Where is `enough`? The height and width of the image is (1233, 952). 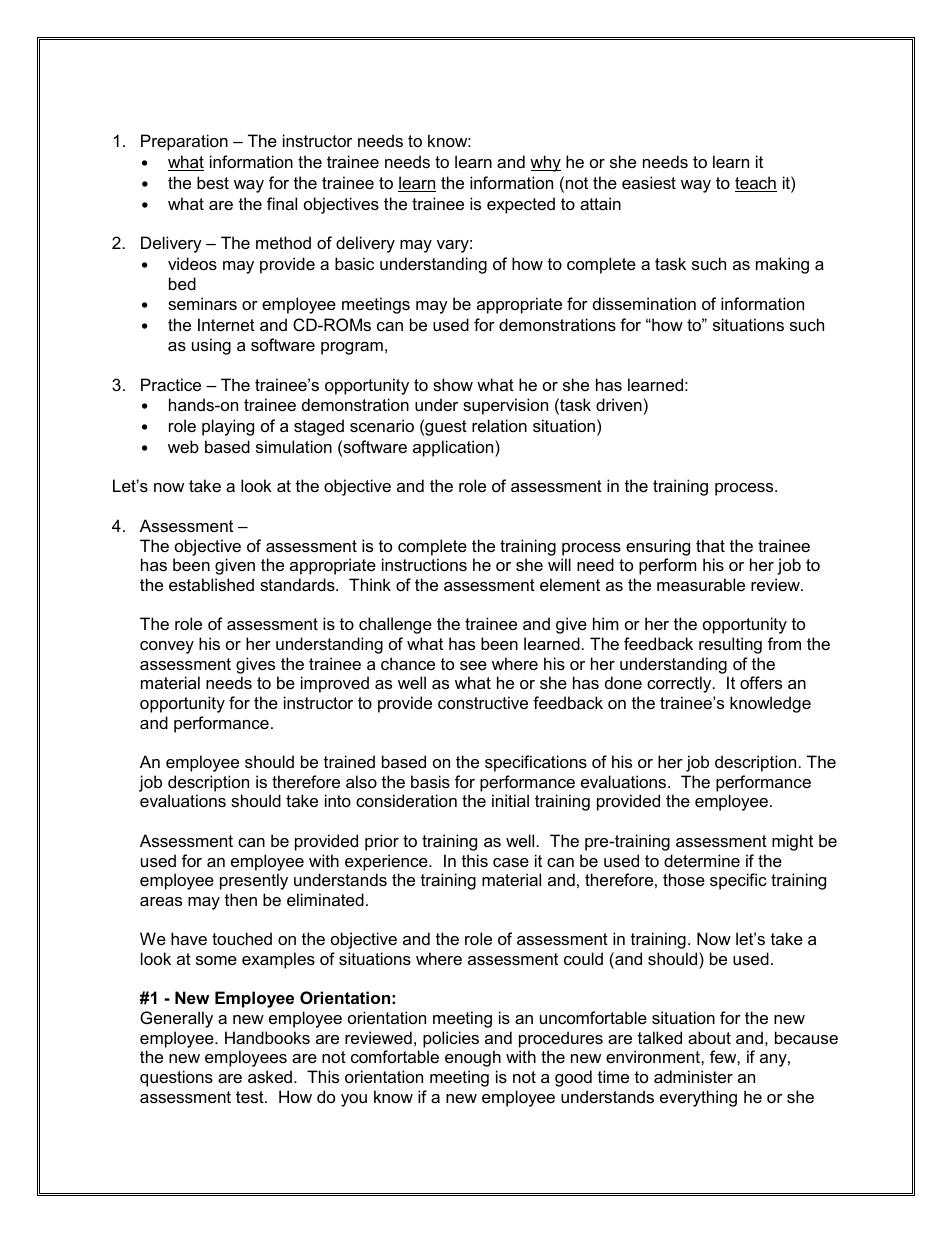
enough is located at coordinates (473, 1058).
